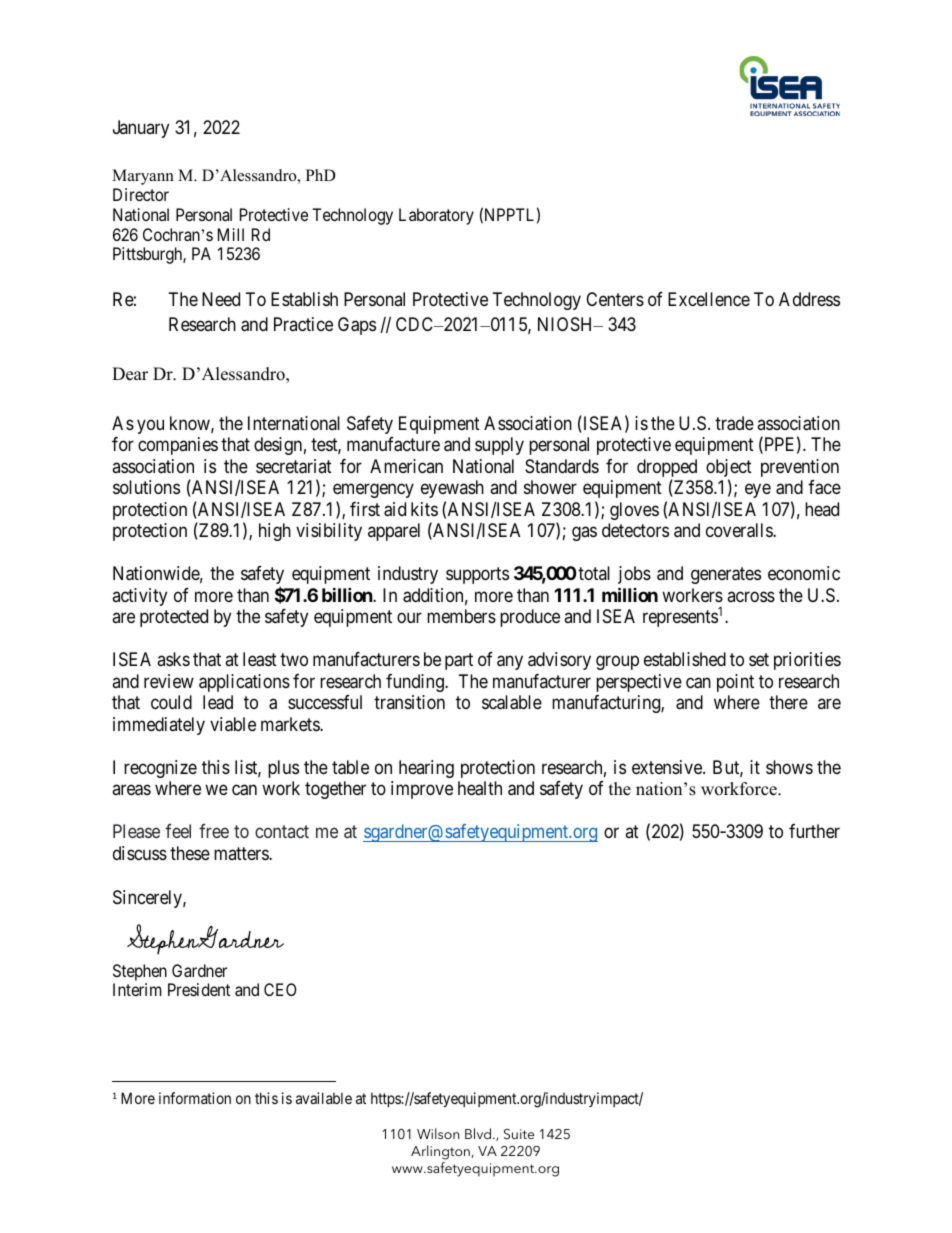 Image resolution: width=952 pixels, height=1233 pixels. I want to click on Excellence, so click(709, 299).
